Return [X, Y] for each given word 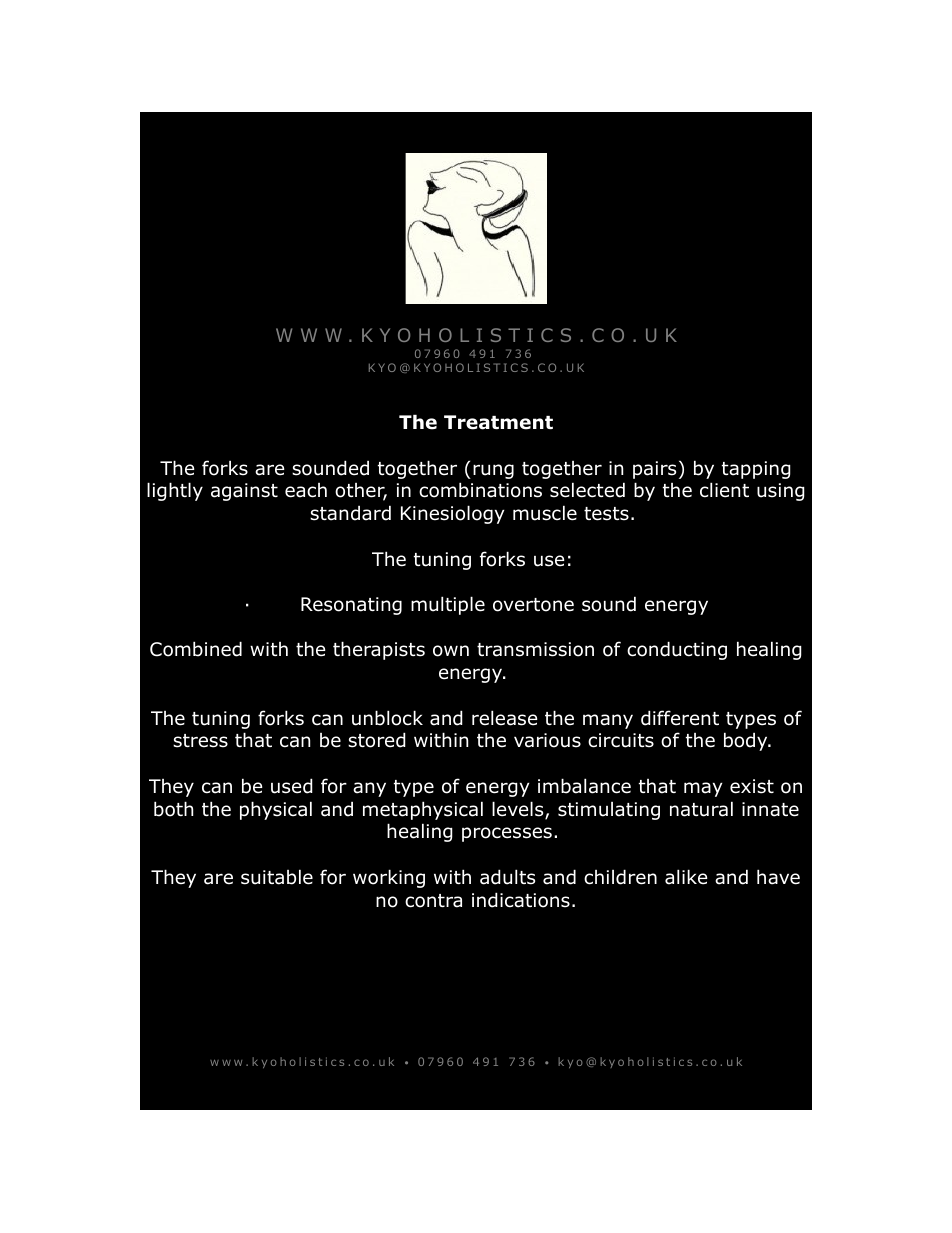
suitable [277, 877]
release [505, 718]
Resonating [351, 606]
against [244, 492]
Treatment [498, 422]
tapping [756, 470]
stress [200, 741]
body [747, 741]
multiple [448, 605]
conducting [677, 650]
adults [507, 877]
